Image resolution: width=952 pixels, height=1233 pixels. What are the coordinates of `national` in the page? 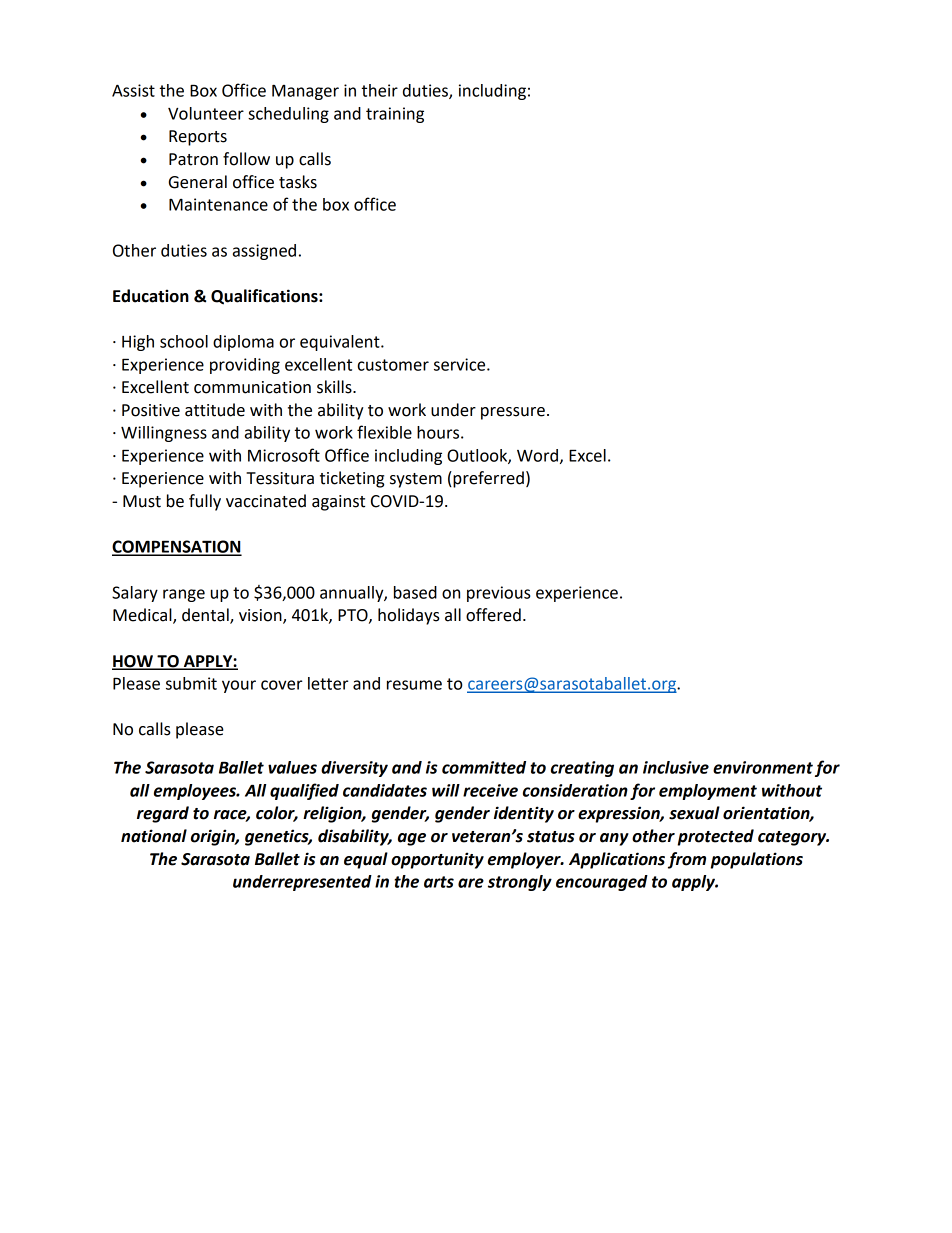 It's located at (154, 836).
